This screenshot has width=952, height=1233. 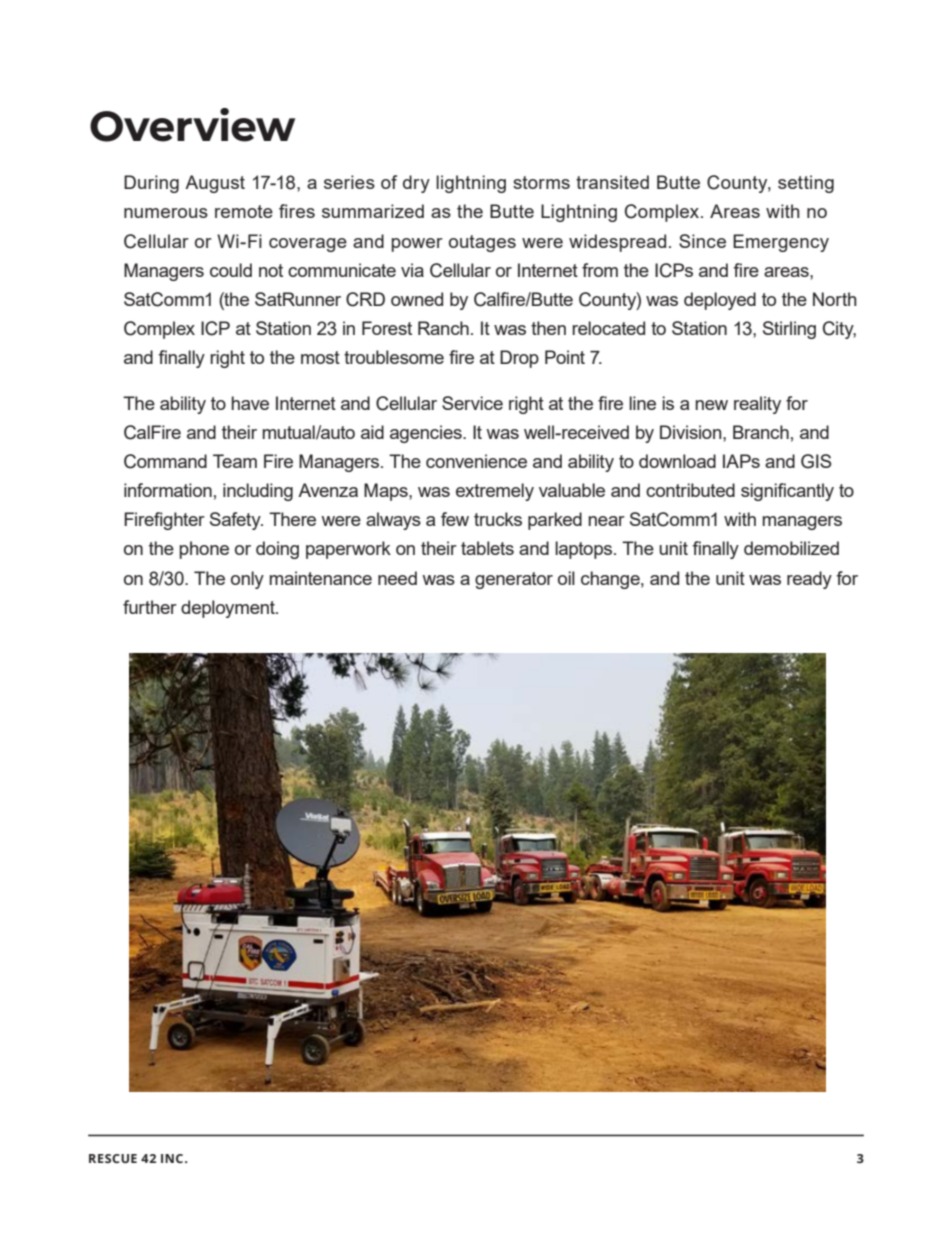 What do you see at coordinates (472, 403) in the screenshot?
I see `Service` at bounding box center [472, 403].
